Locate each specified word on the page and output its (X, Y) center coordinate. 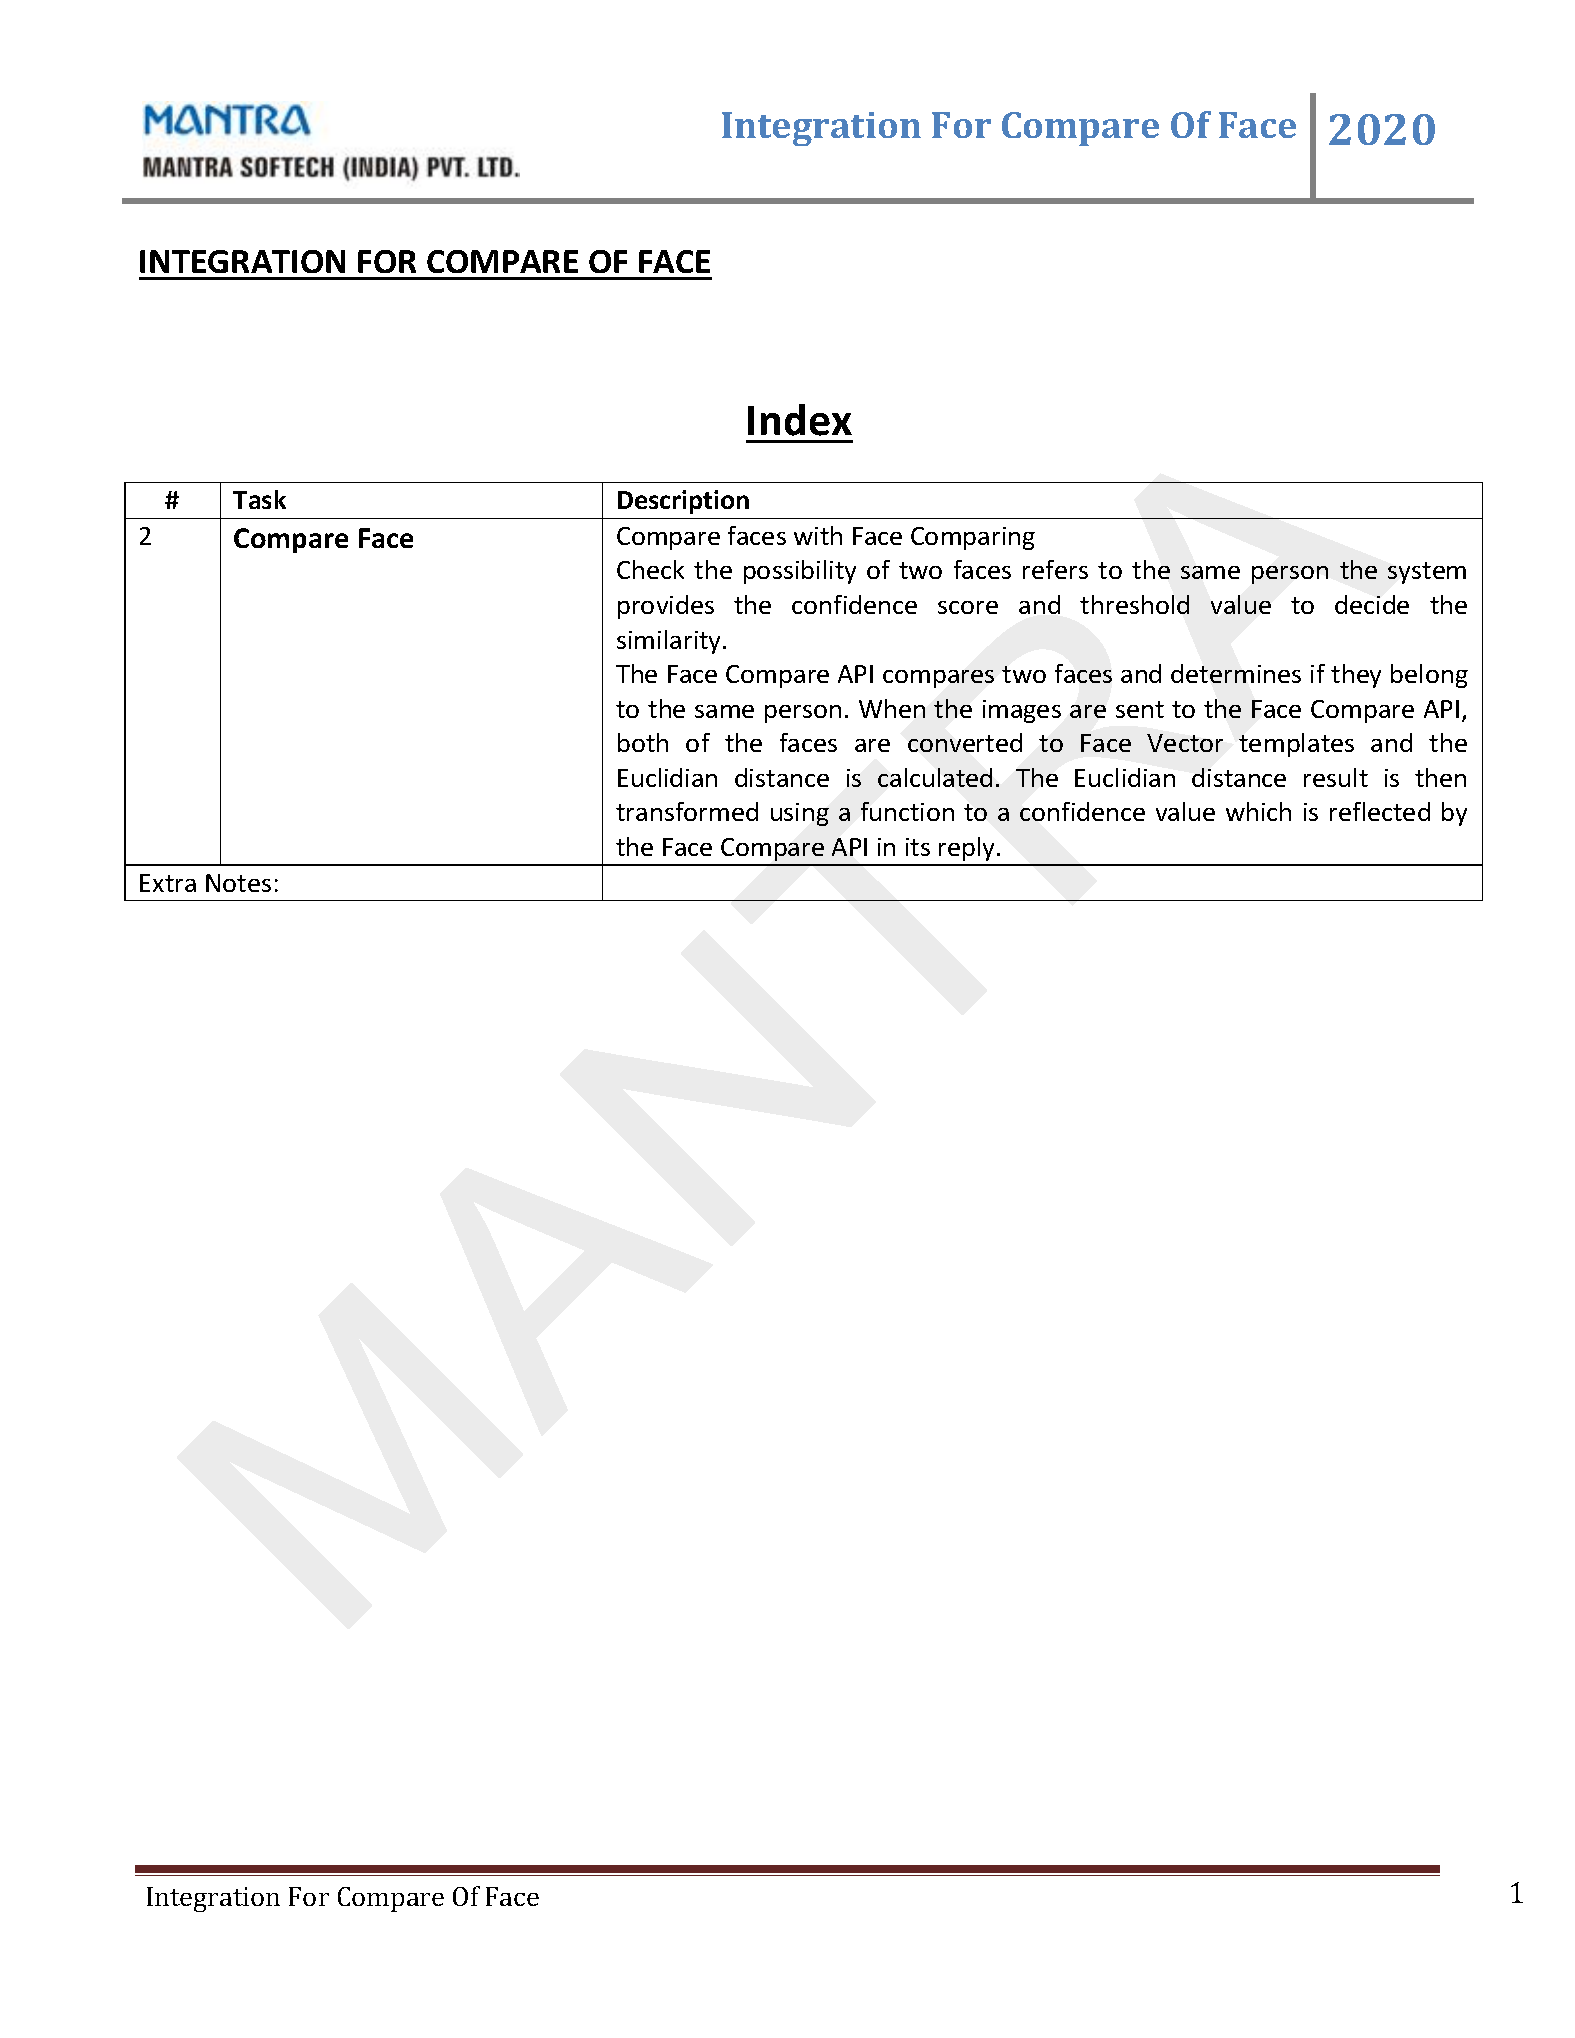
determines (1236, 673)
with (818, 535)
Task (259, 499)
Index (800, 420)
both (643, 742)
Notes (238, 883)
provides (666, 607)
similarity (670, 642)
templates (1296, 745)
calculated (935, 777)
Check (650, 569)
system (1427, 573)
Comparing (973, 538)
